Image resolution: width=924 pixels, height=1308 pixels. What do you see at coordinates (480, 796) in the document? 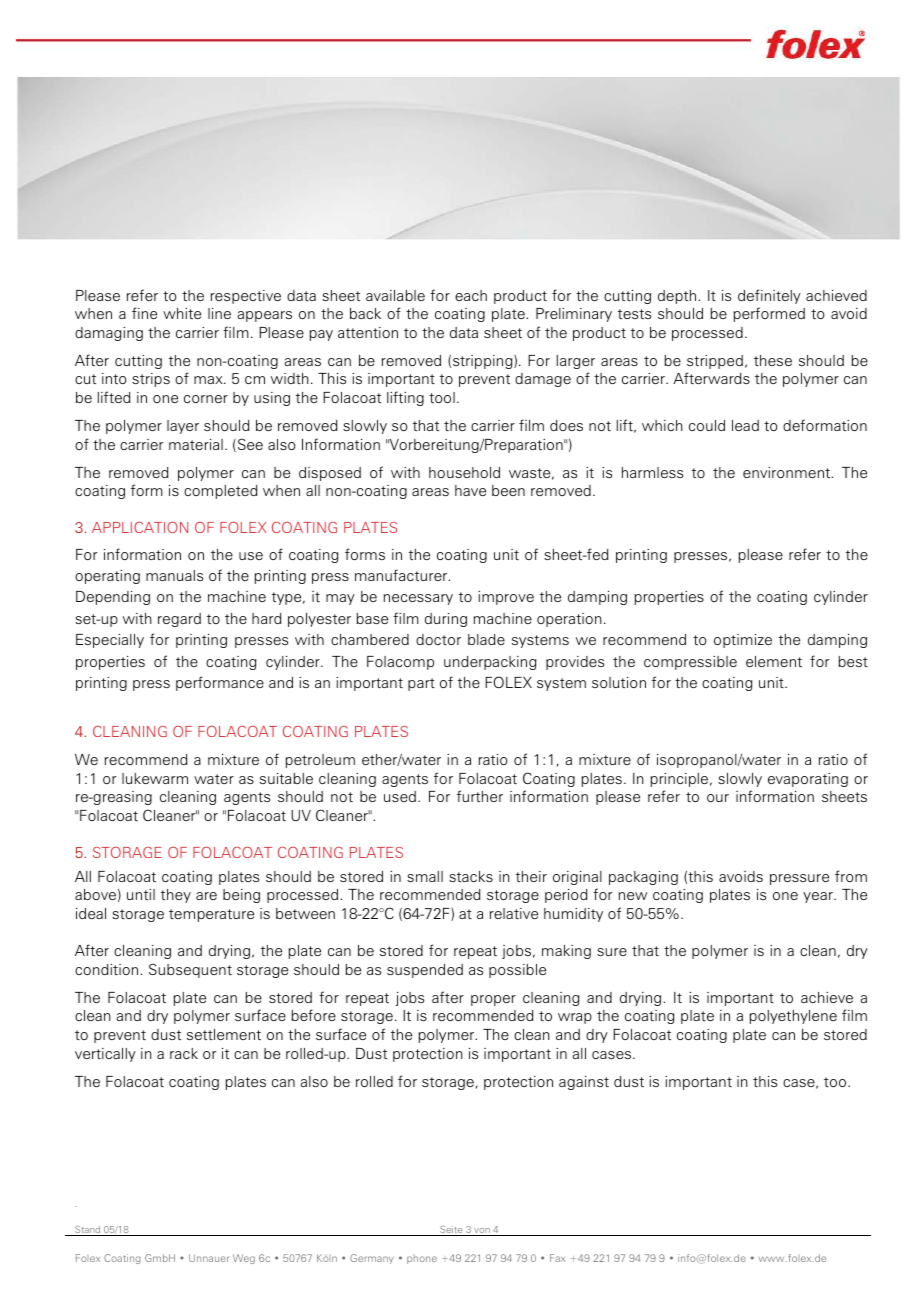
I see `further` at bounding box center [480, 796].
